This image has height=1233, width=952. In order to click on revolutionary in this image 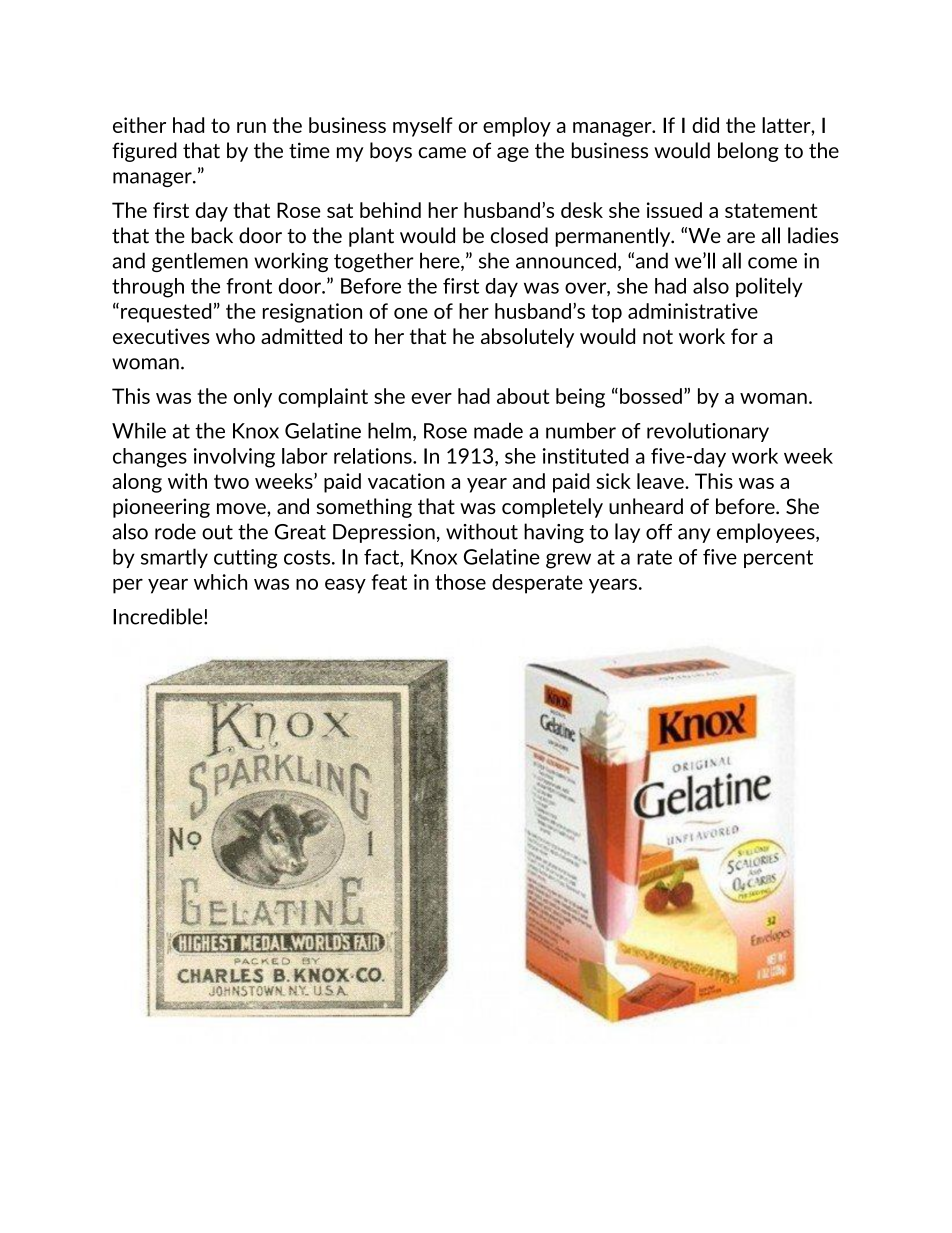, I will do `click(708, 432)`.
